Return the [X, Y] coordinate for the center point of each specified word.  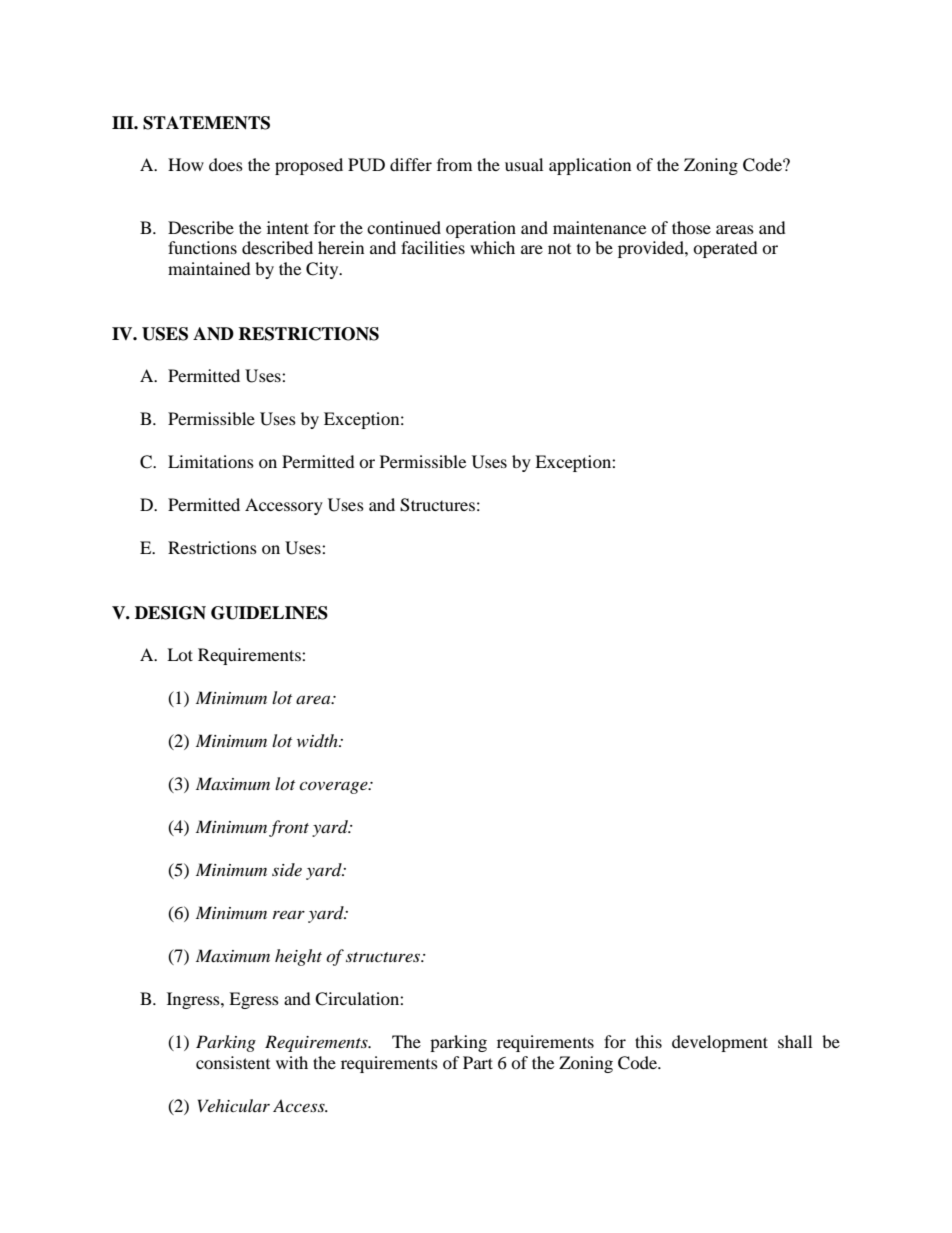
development [720, 1043]
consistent [233, 1062]
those [691, 227]
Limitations [211, 461]
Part [478, 1062]
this [648, 1041]
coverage [334, 787]
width [318, 741]
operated [725, 249]
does [226, 164]
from [454, 164]
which [492, 247]
